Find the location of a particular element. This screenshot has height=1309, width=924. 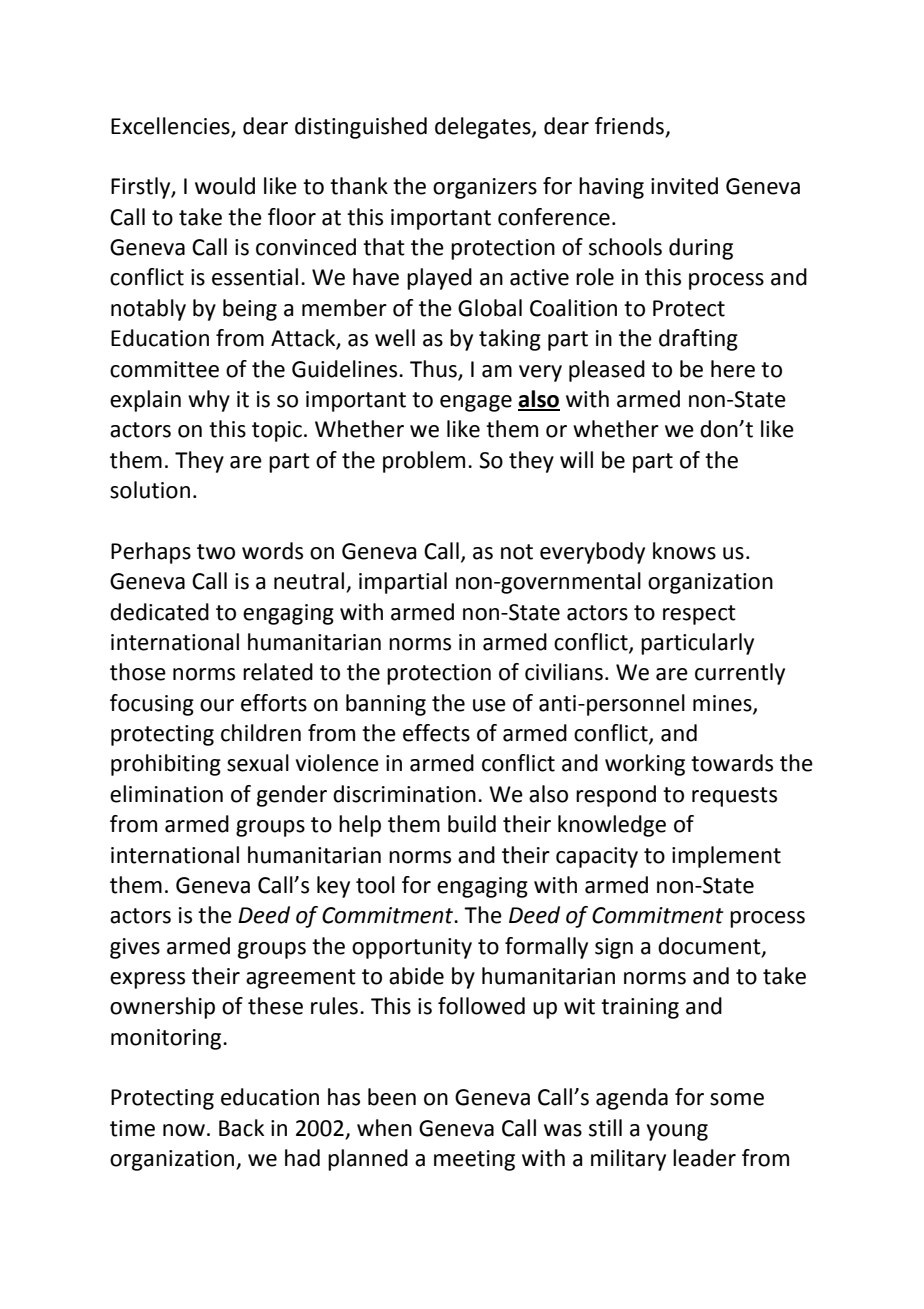

invited is located at coordinates (684, 186).
